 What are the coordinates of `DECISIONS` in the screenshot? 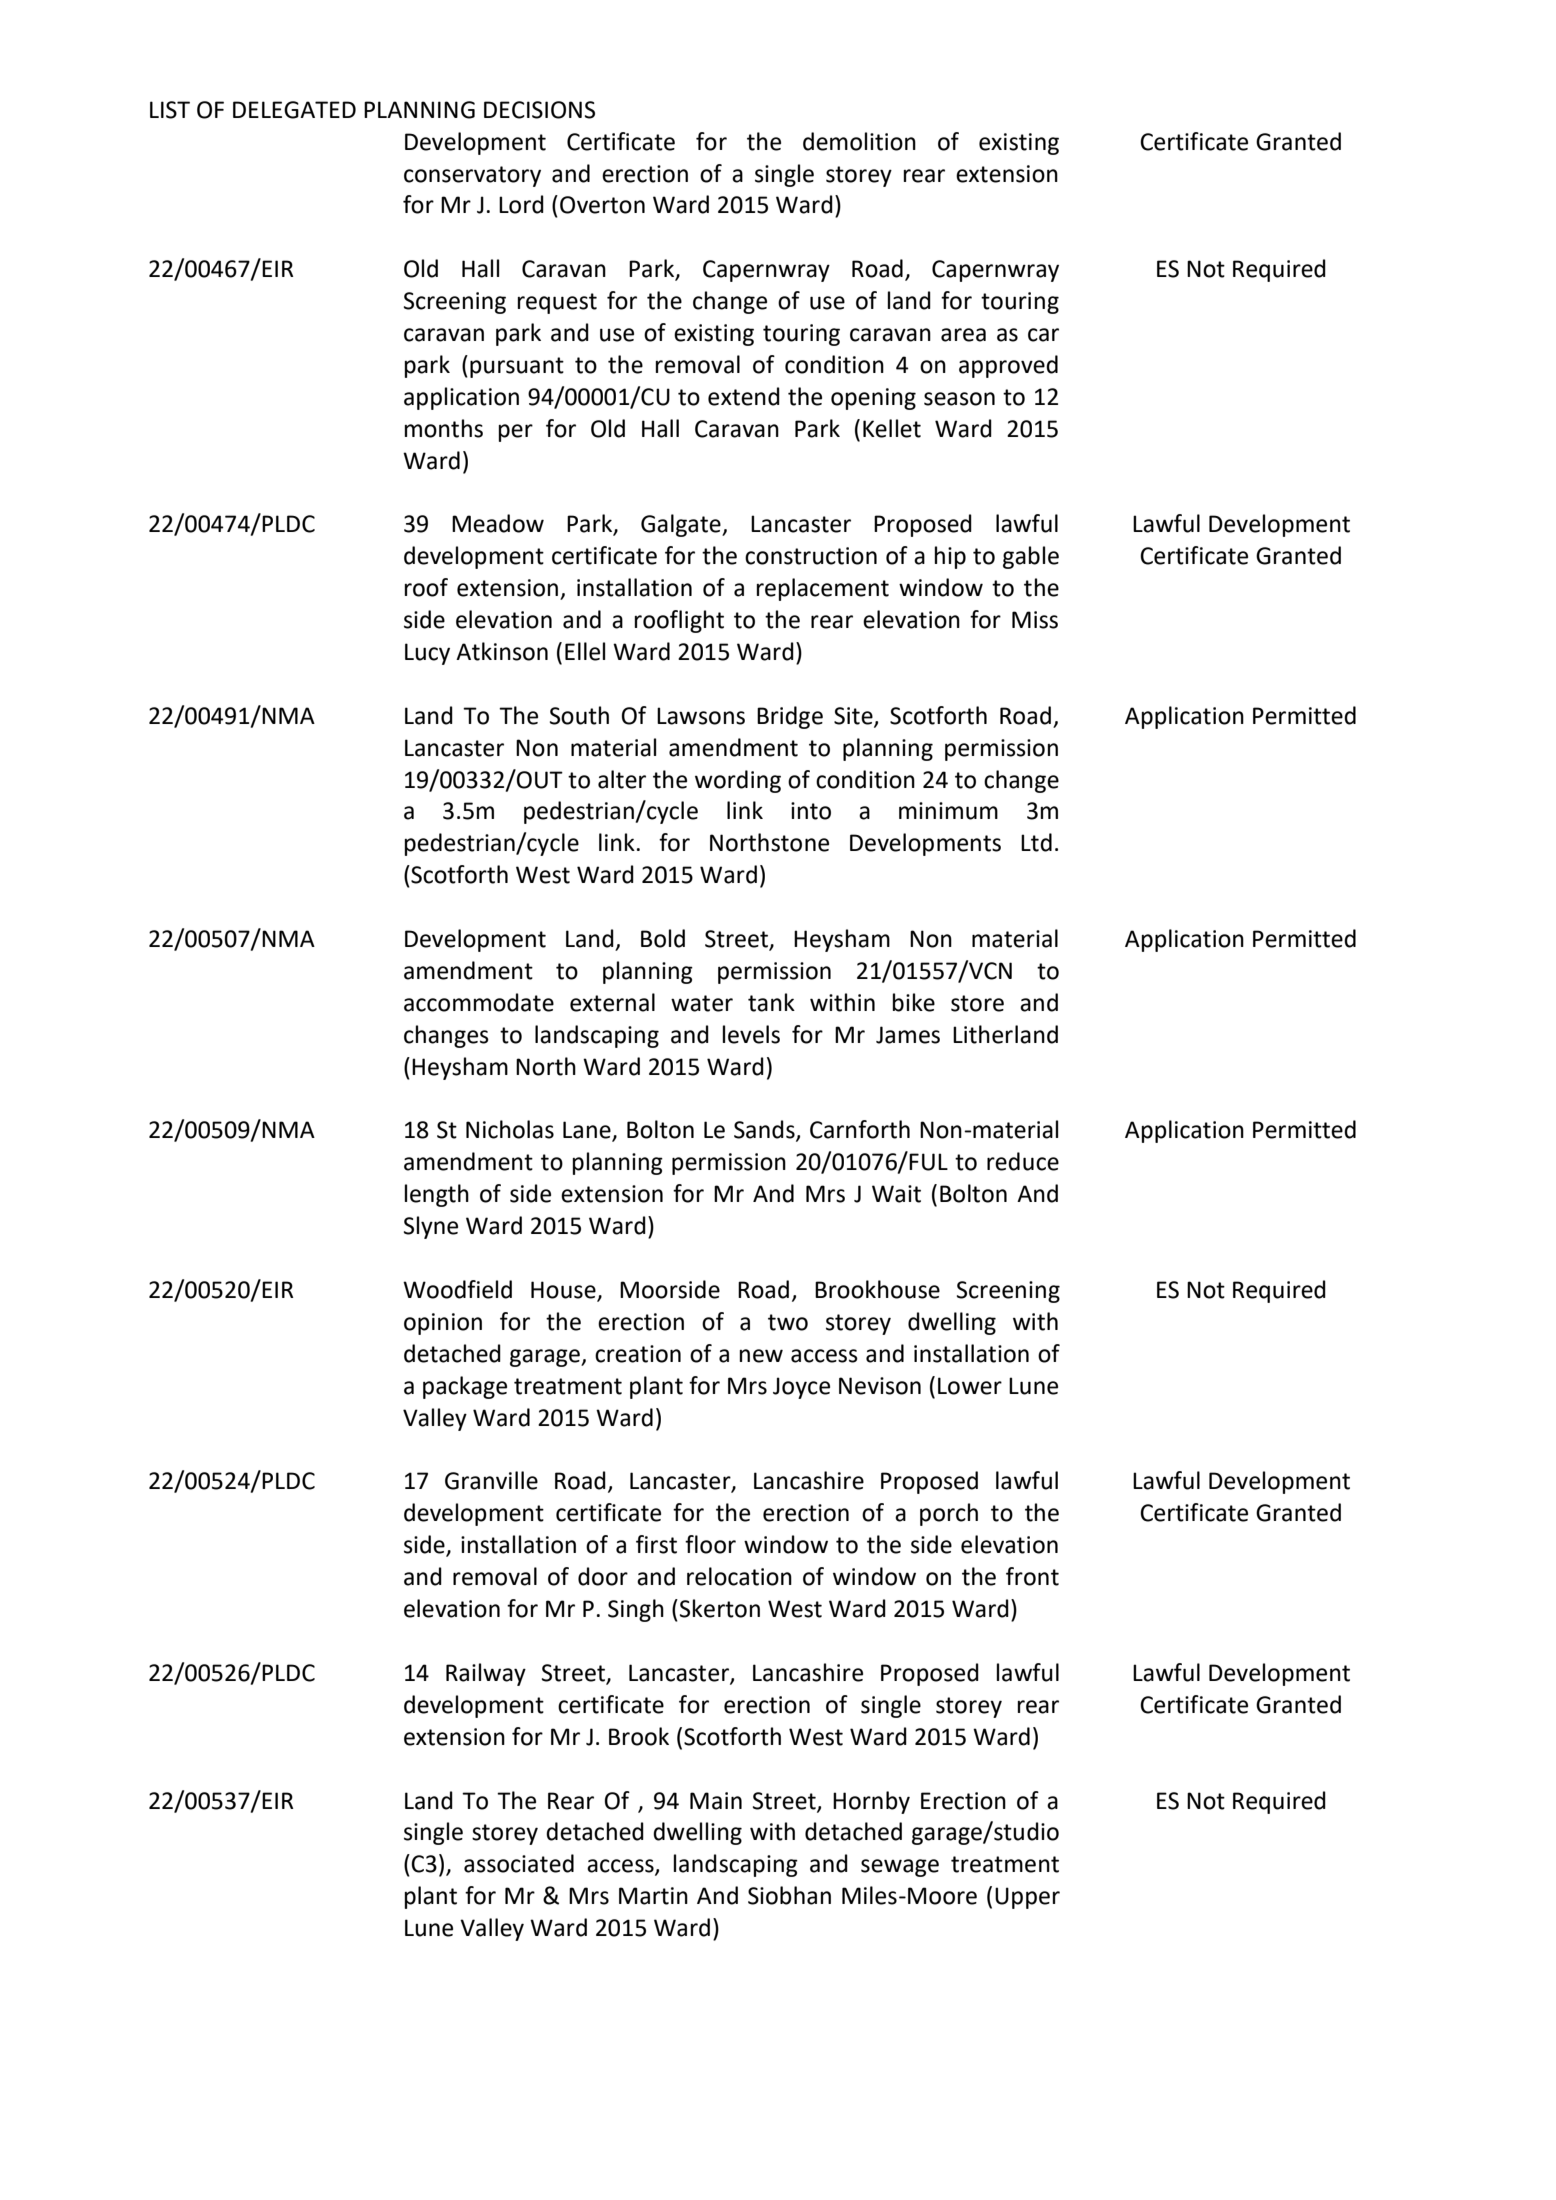 It's located at (539, 110).
